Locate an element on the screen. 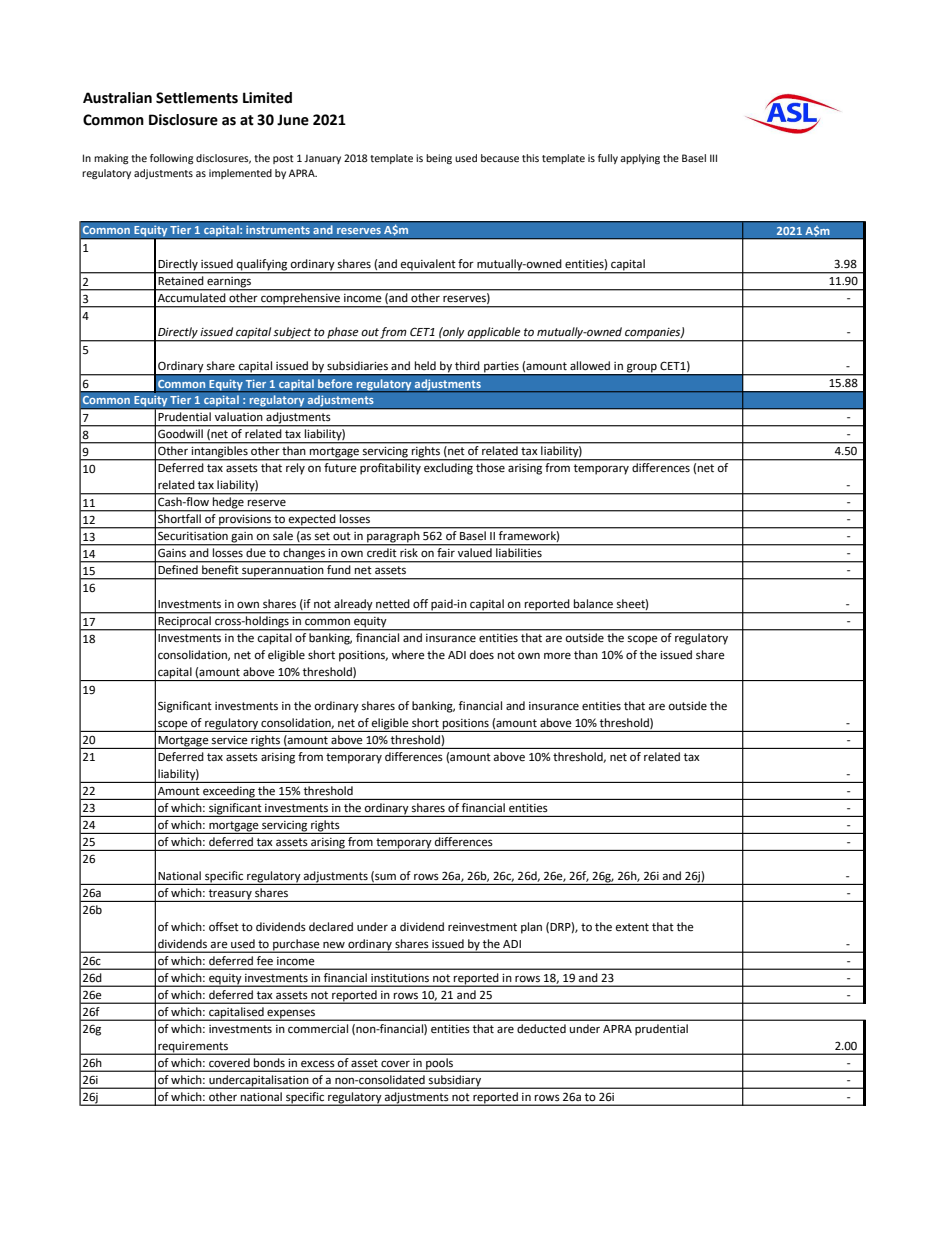  netted is located at coordinates (393, 603).
